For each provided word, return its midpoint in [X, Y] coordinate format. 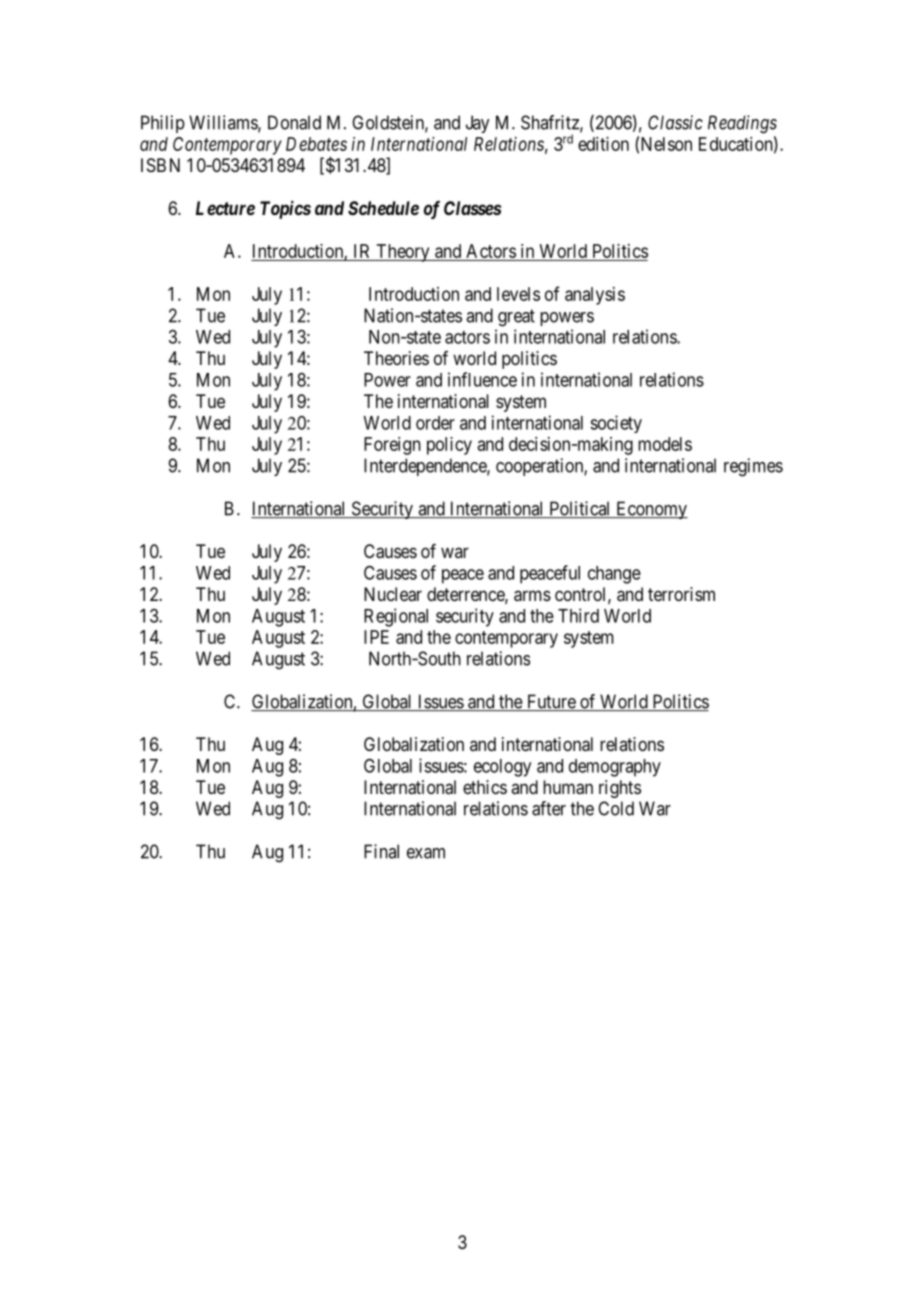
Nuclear [393, 594]
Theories [396, 358]
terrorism [681, 594]
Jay [477, 124]
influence [482, 379]
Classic [675, 122]
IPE [376, 637]
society [616, 424]
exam [426, 853]
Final [381, 851]
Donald [294, 122]
